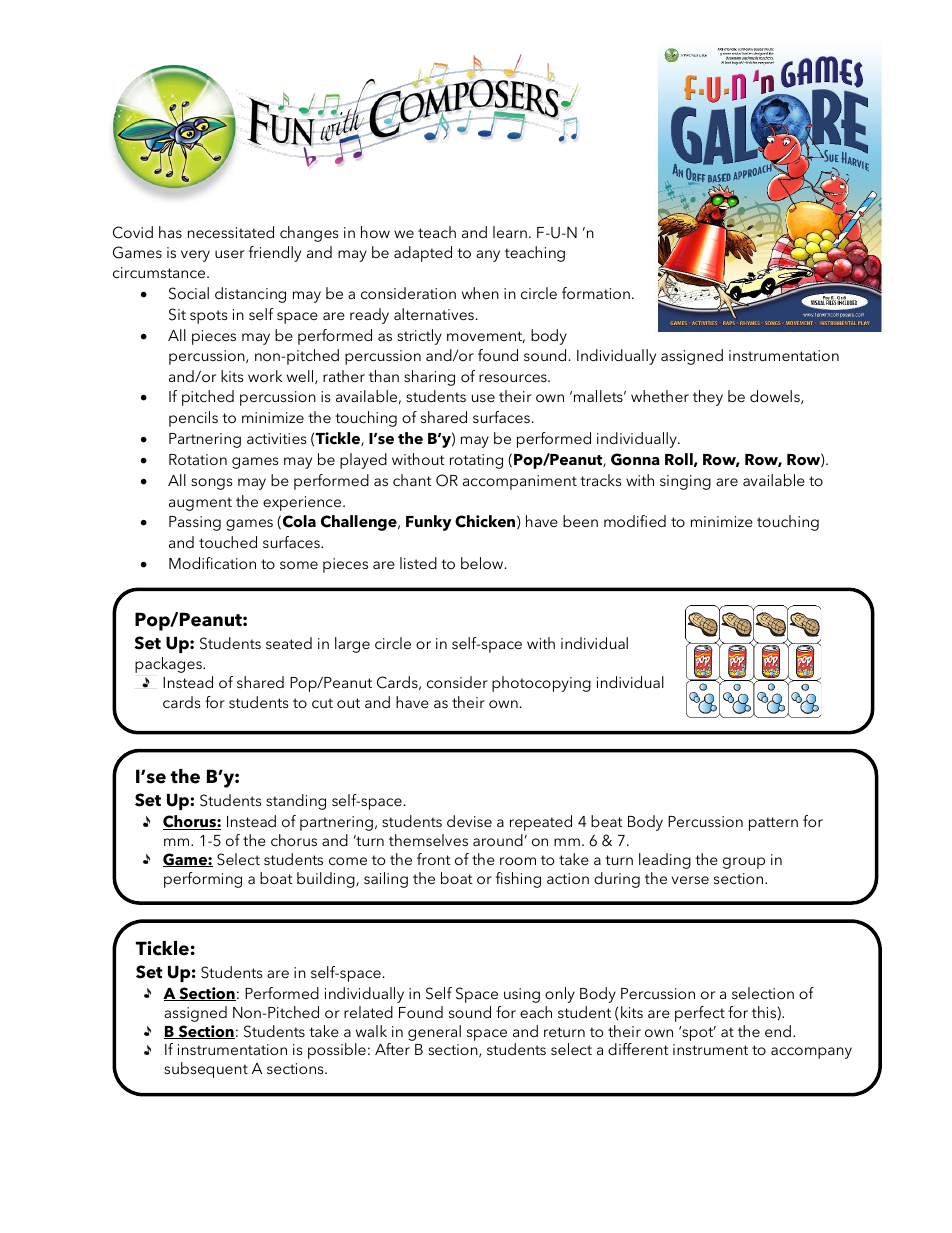 Image resolution: width=952 pixels, height=1233 pixels. I want to click on adapted, so click(423, 254).
